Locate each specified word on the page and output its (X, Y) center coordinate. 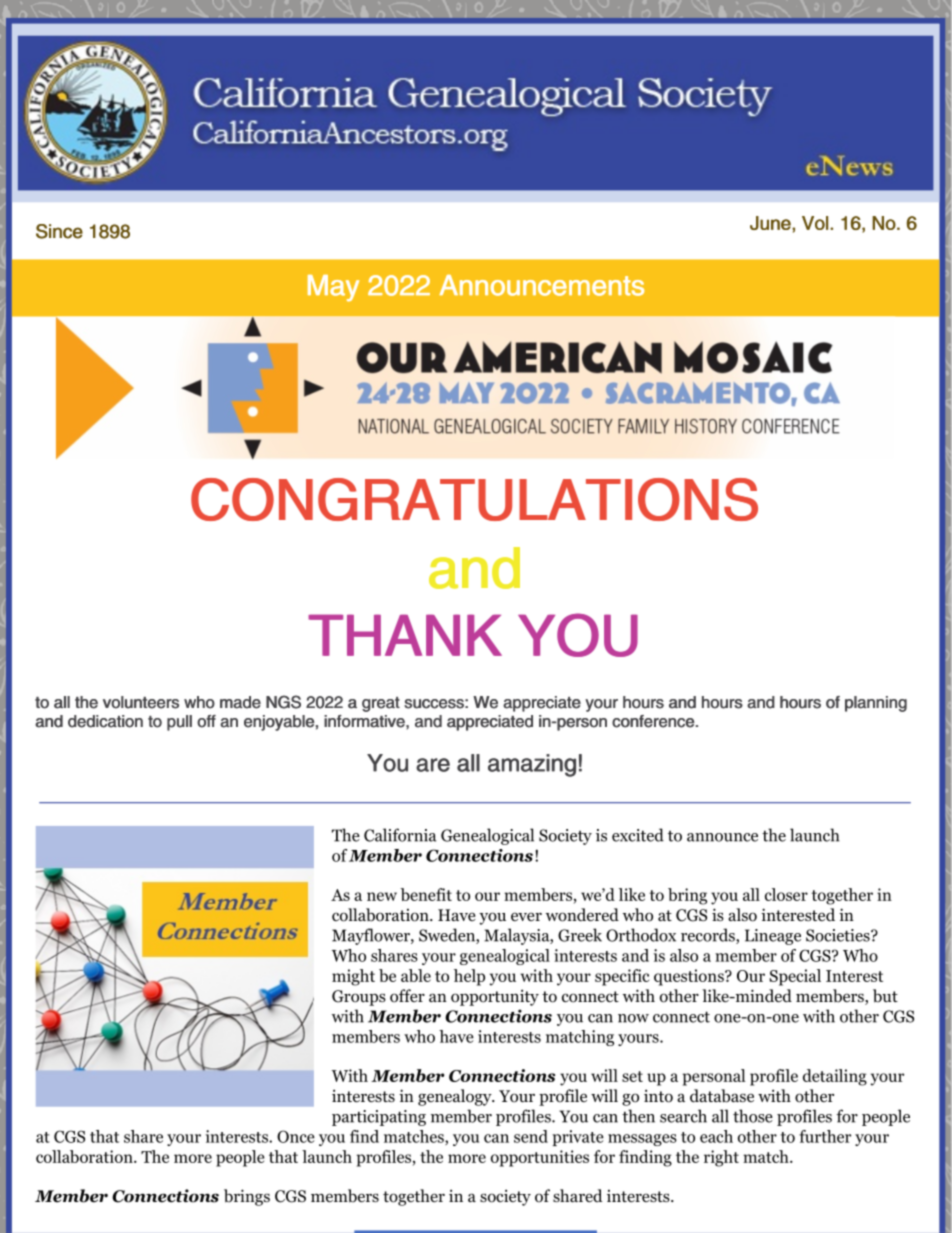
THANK (405, 635)
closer (786, 894)
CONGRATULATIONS (474, 499)
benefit (426, 894)
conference (654, 721)
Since (59, 231)
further (825, 1136)
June (771, 223)
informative (365, 721)
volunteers (141, 702)
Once (296, 1136)
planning (876, 704)
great (381, 704)
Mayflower (372, 936)
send (531, 1136)
